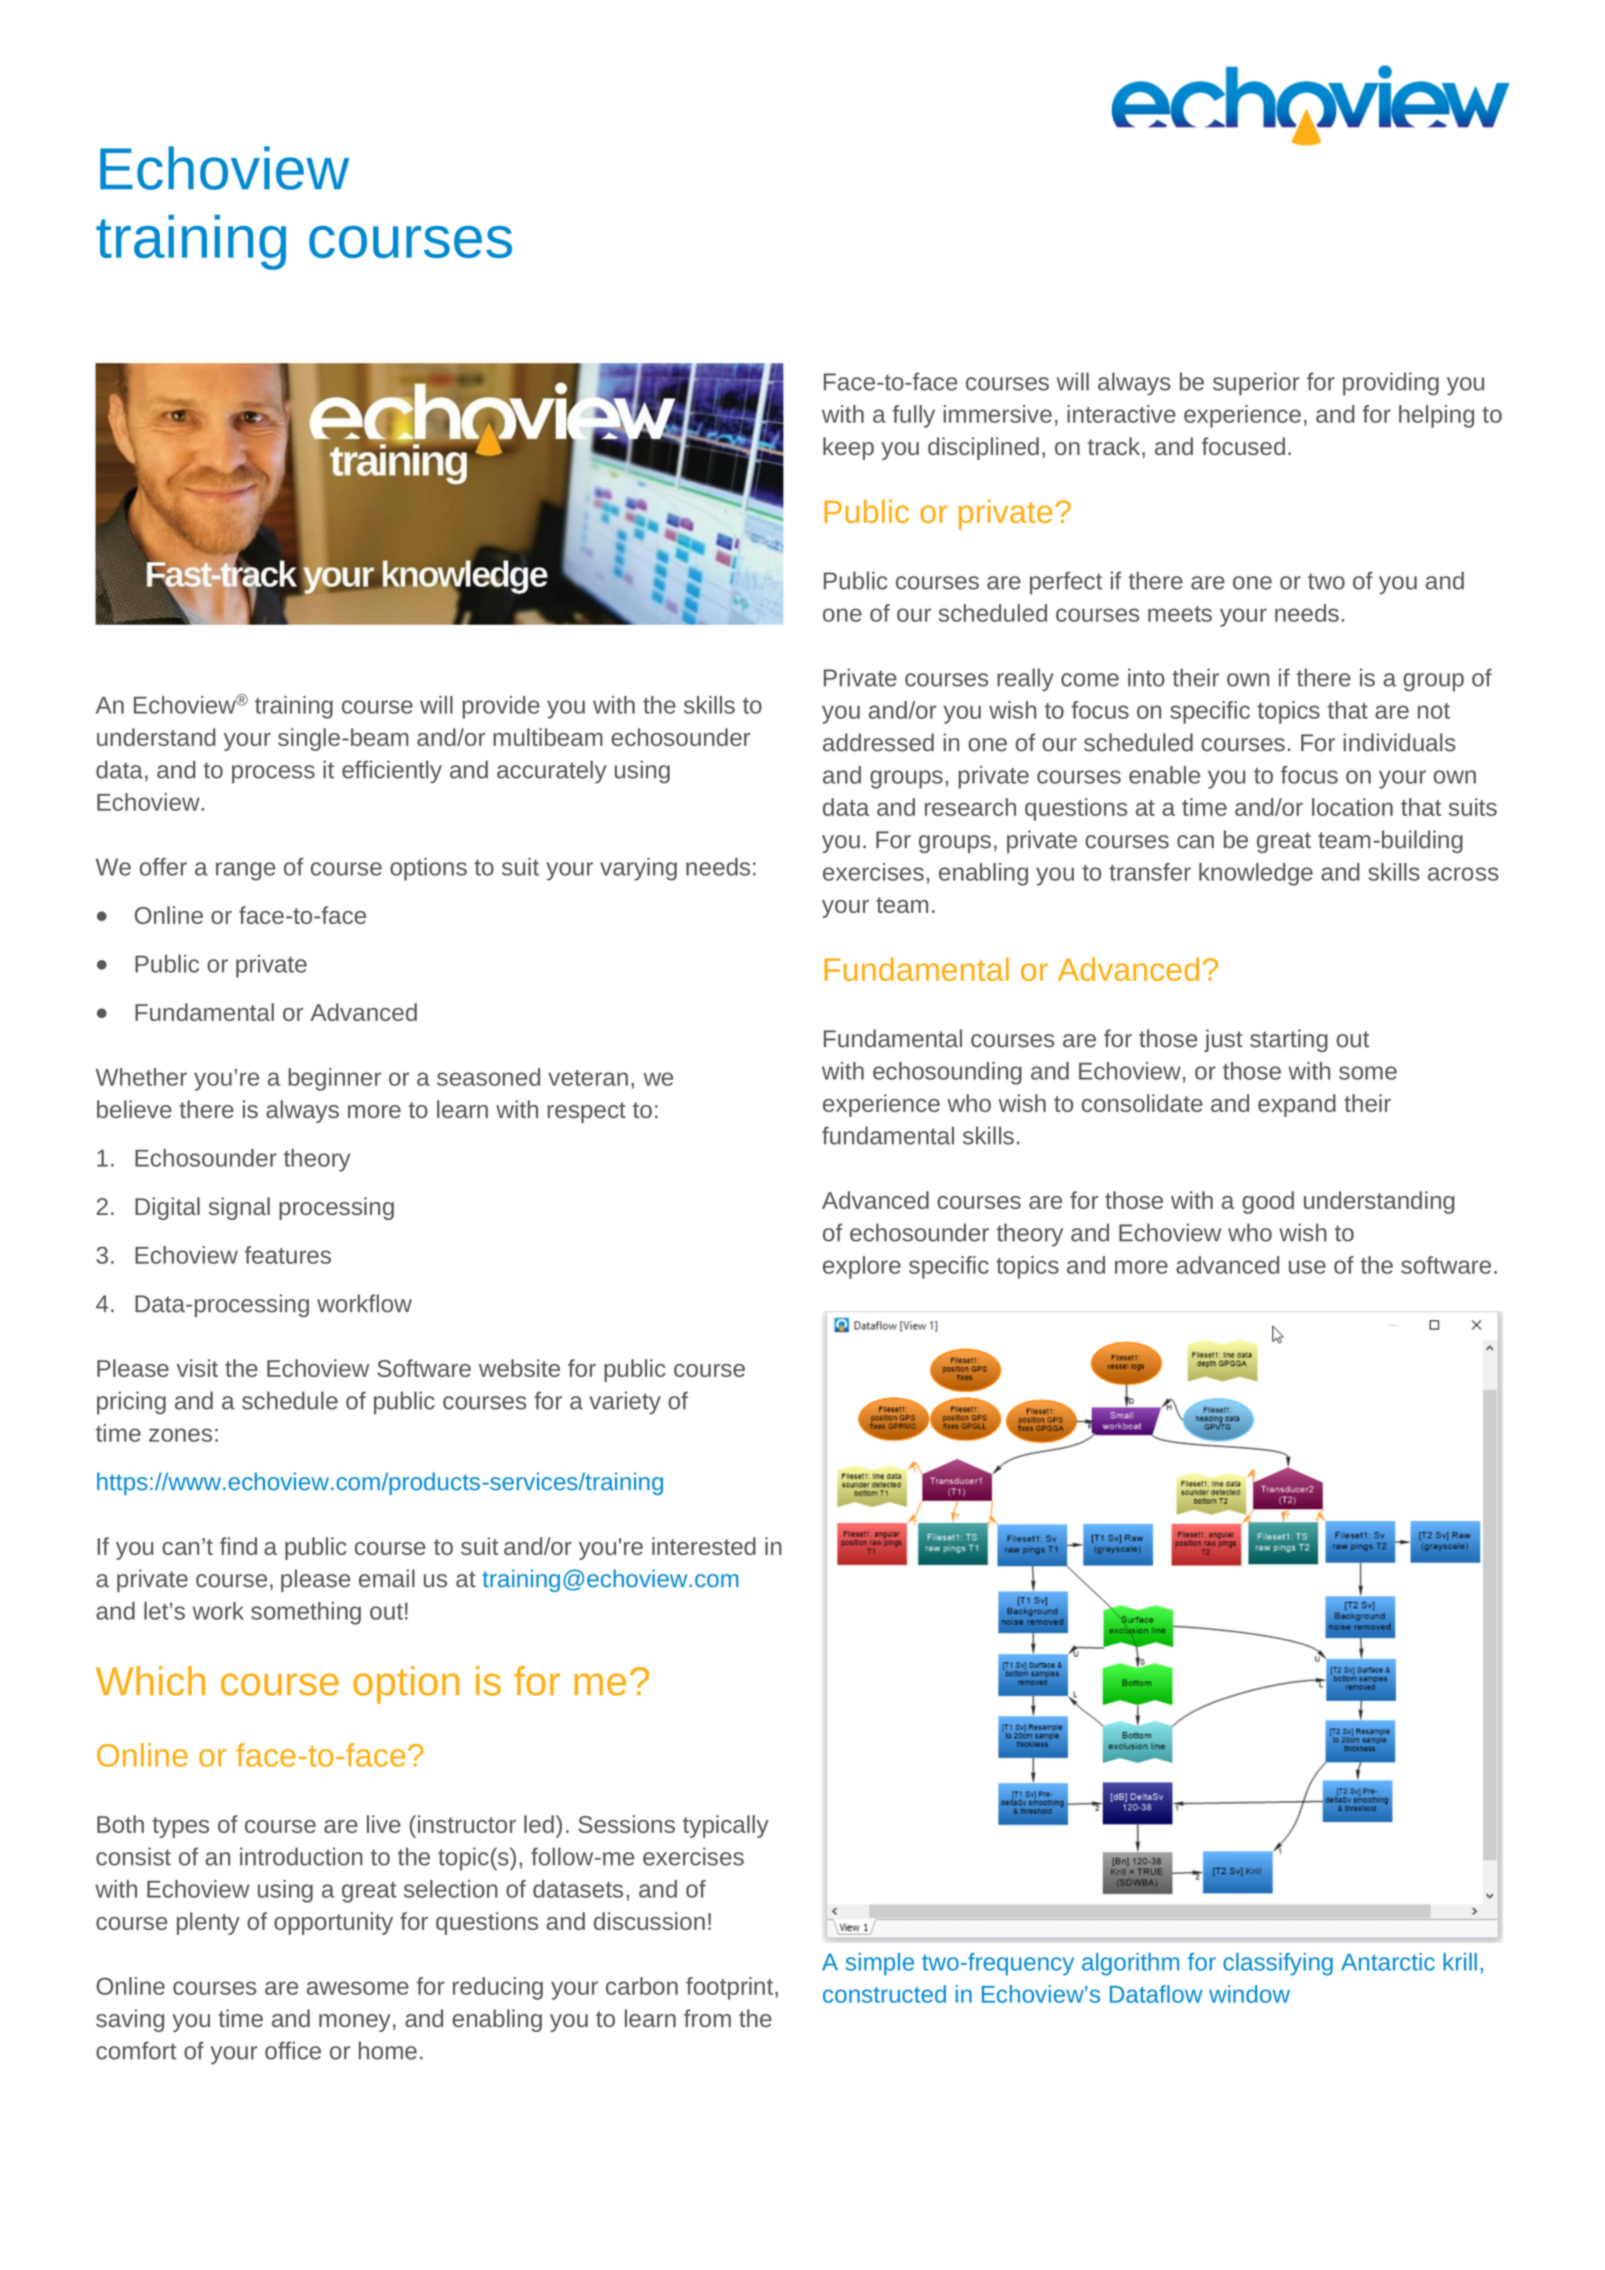  What do you see at coordinates (1289, 1040) in the document?
I see `starting` at bounding box center [1289, 1040].
